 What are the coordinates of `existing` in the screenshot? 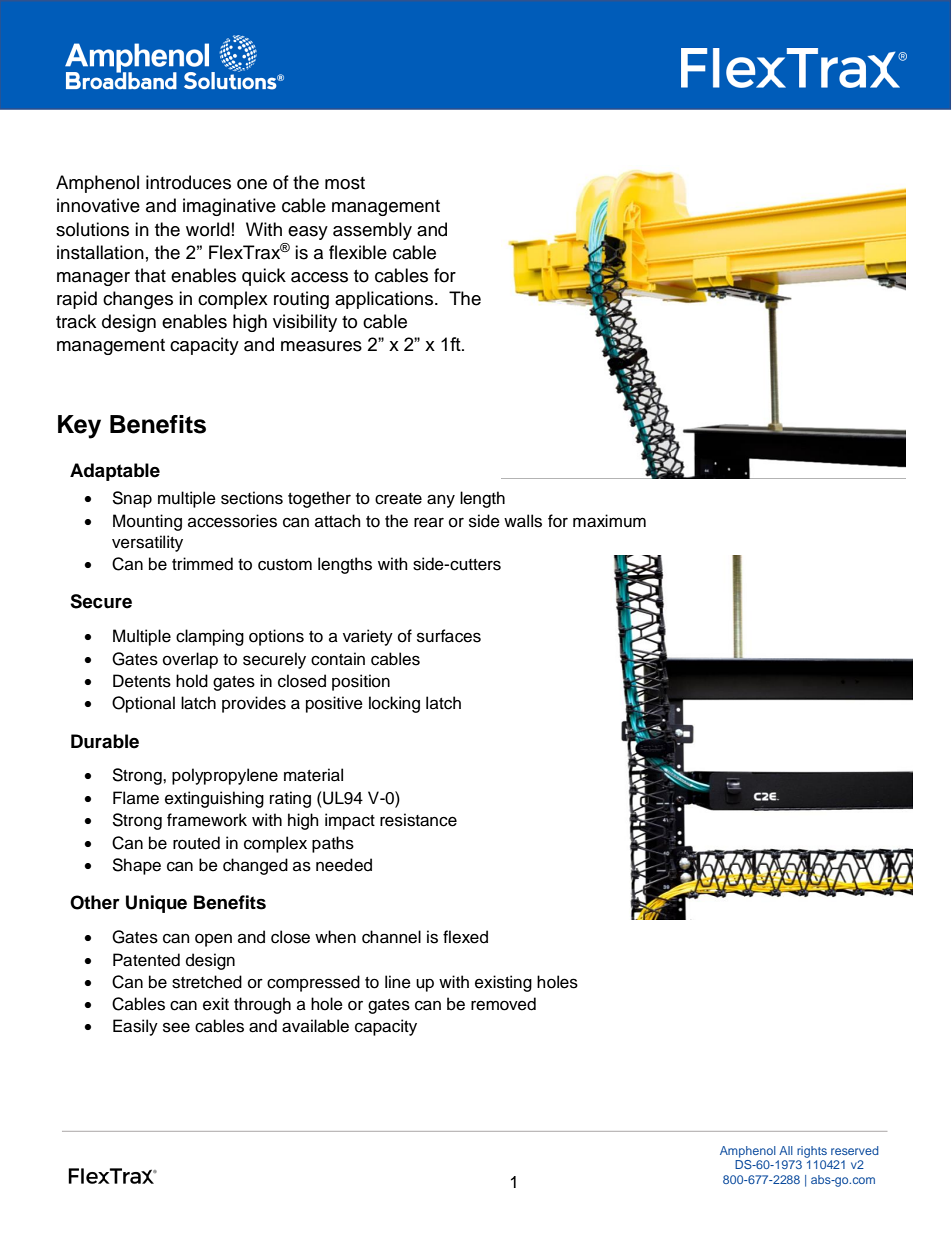 It's located at (503, 983).
